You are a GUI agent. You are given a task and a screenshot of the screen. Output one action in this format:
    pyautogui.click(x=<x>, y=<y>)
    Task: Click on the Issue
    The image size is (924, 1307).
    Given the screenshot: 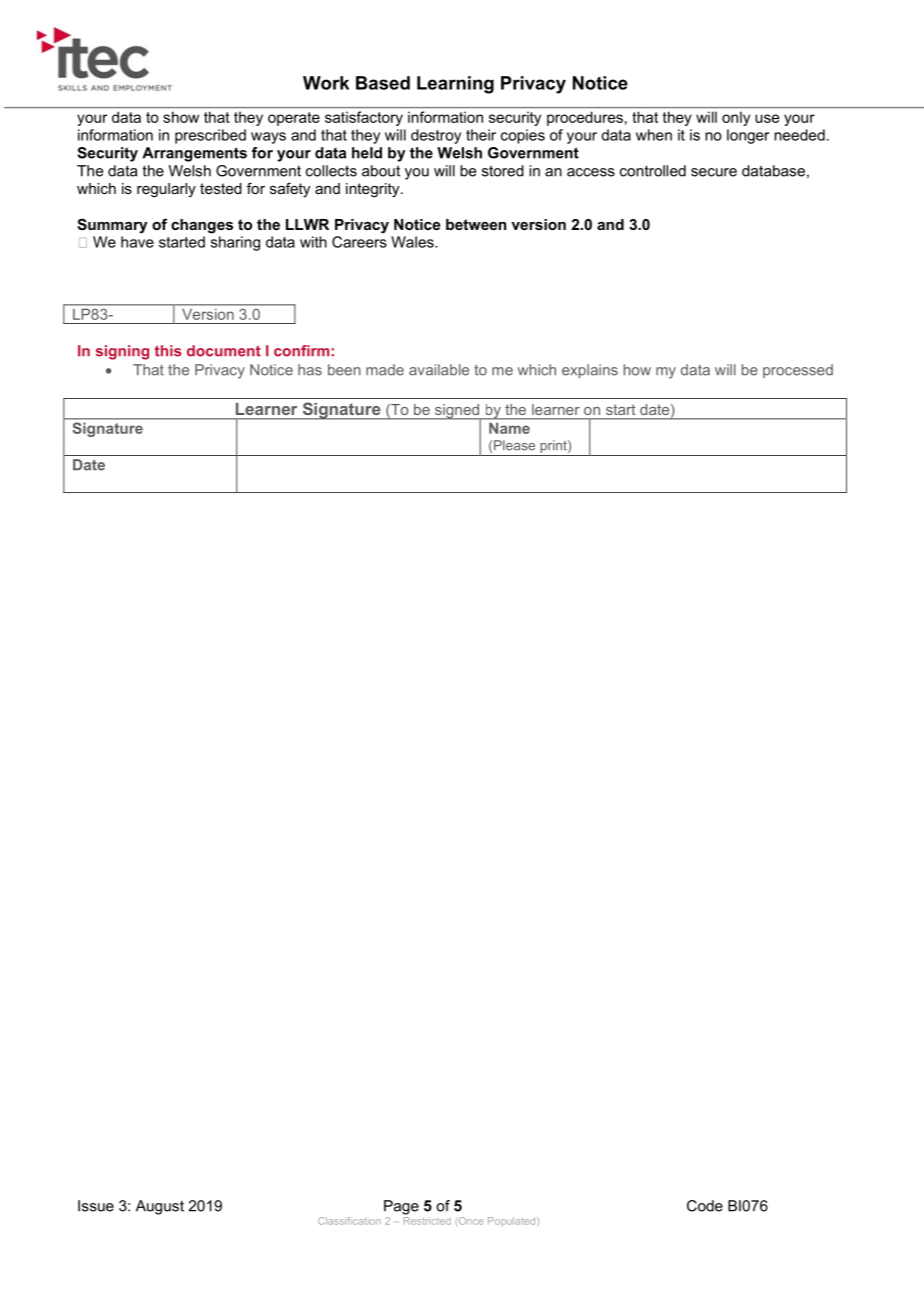 What is the action you would take?
    pyautogui.click(x=96, y=1206)
